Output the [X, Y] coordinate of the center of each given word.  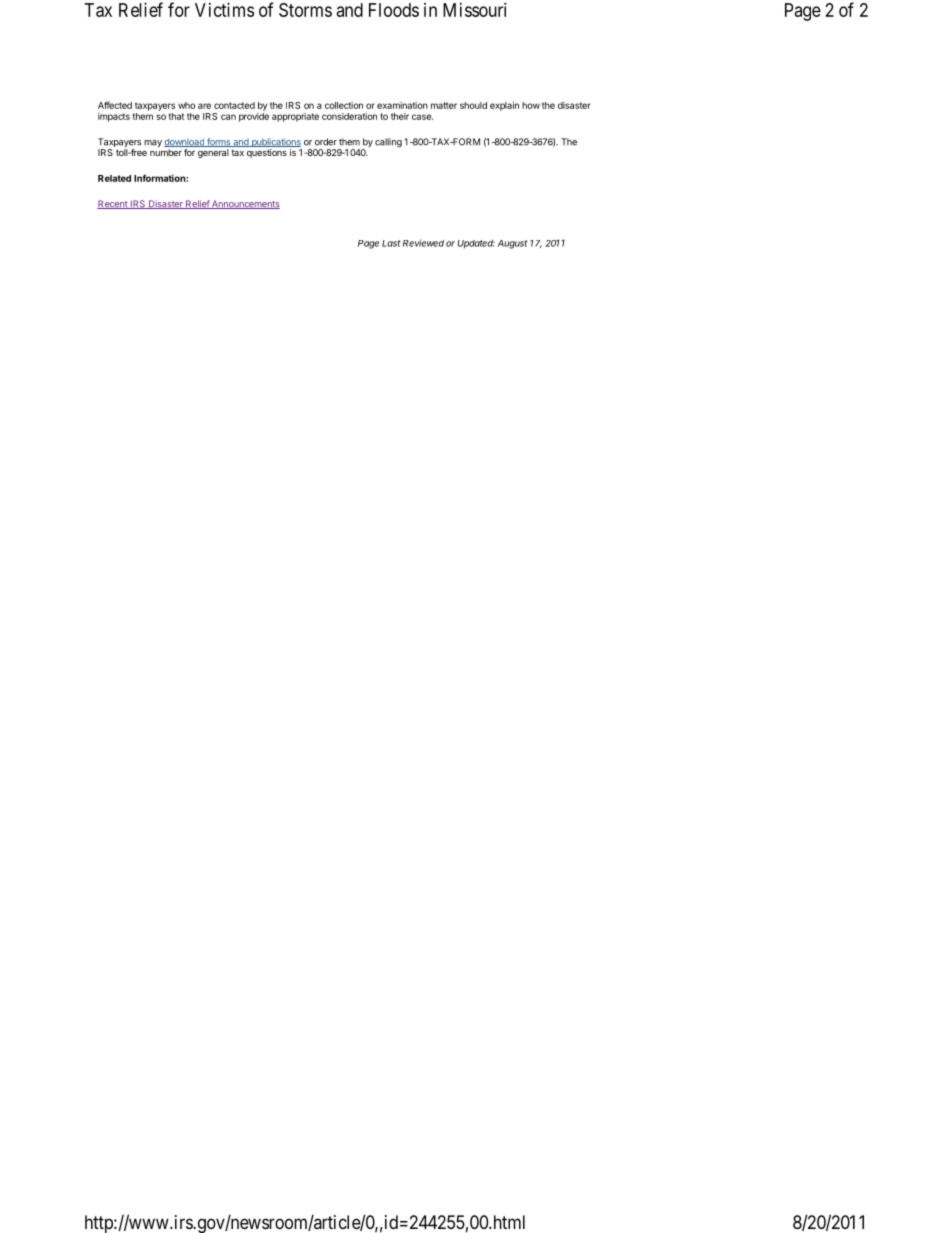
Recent [113, 204]
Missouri [474, 10]
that [177, 116]
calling [388, 142]
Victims [224, 10]
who [186, 105]
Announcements [245, 204]
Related [114, 178]
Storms [305, 10]
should [473, 105]
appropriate [295, 117]
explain [504, 106]
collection [344, 105]
